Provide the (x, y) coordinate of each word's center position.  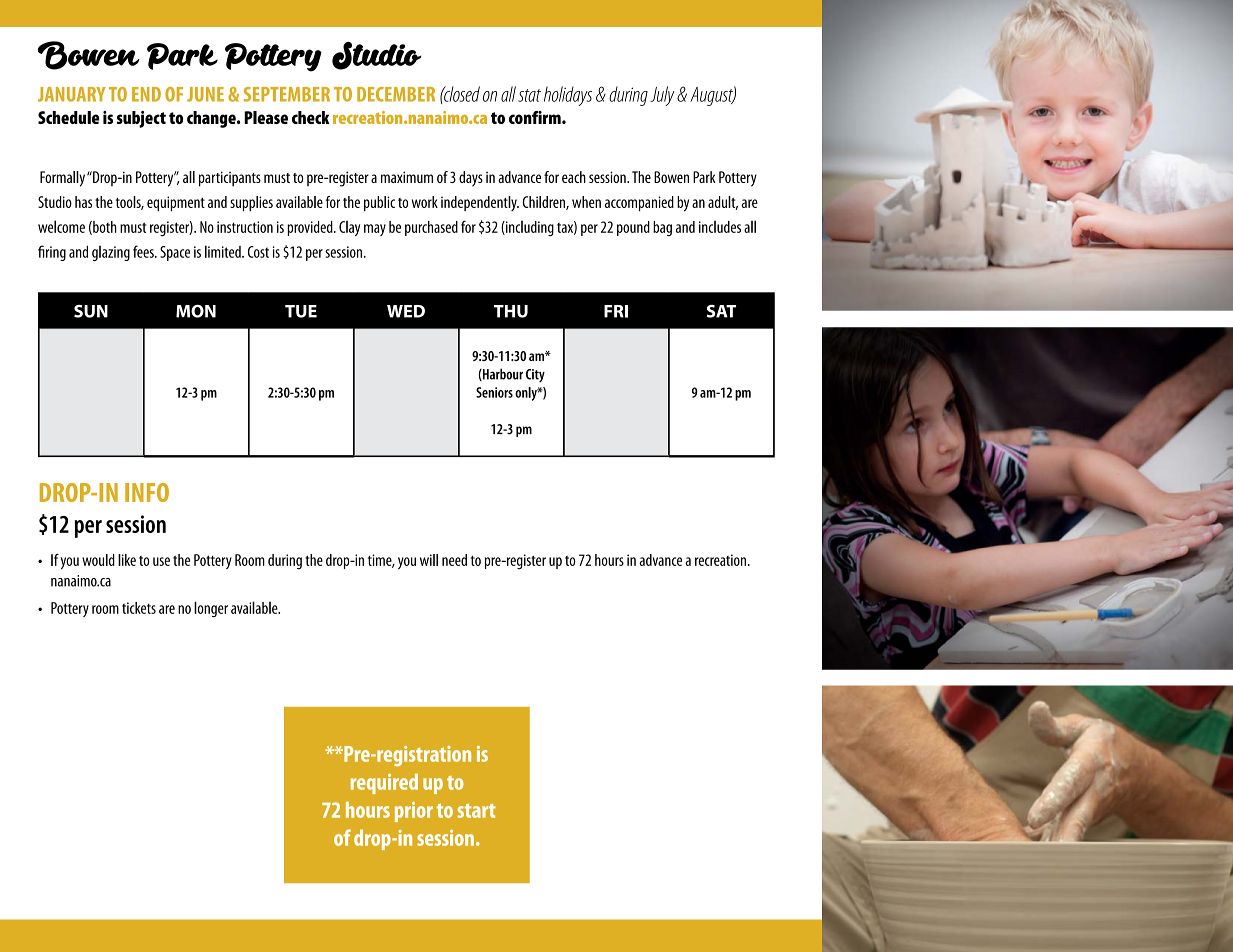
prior (414, 812)
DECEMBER (396, 94)
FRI (616, 311)
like (127, 560)
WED (406, 311)
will (429, 560)
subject (141, 119)
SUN (91, 311)
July (662, 96)
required (384, 784)
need (454, 560)
